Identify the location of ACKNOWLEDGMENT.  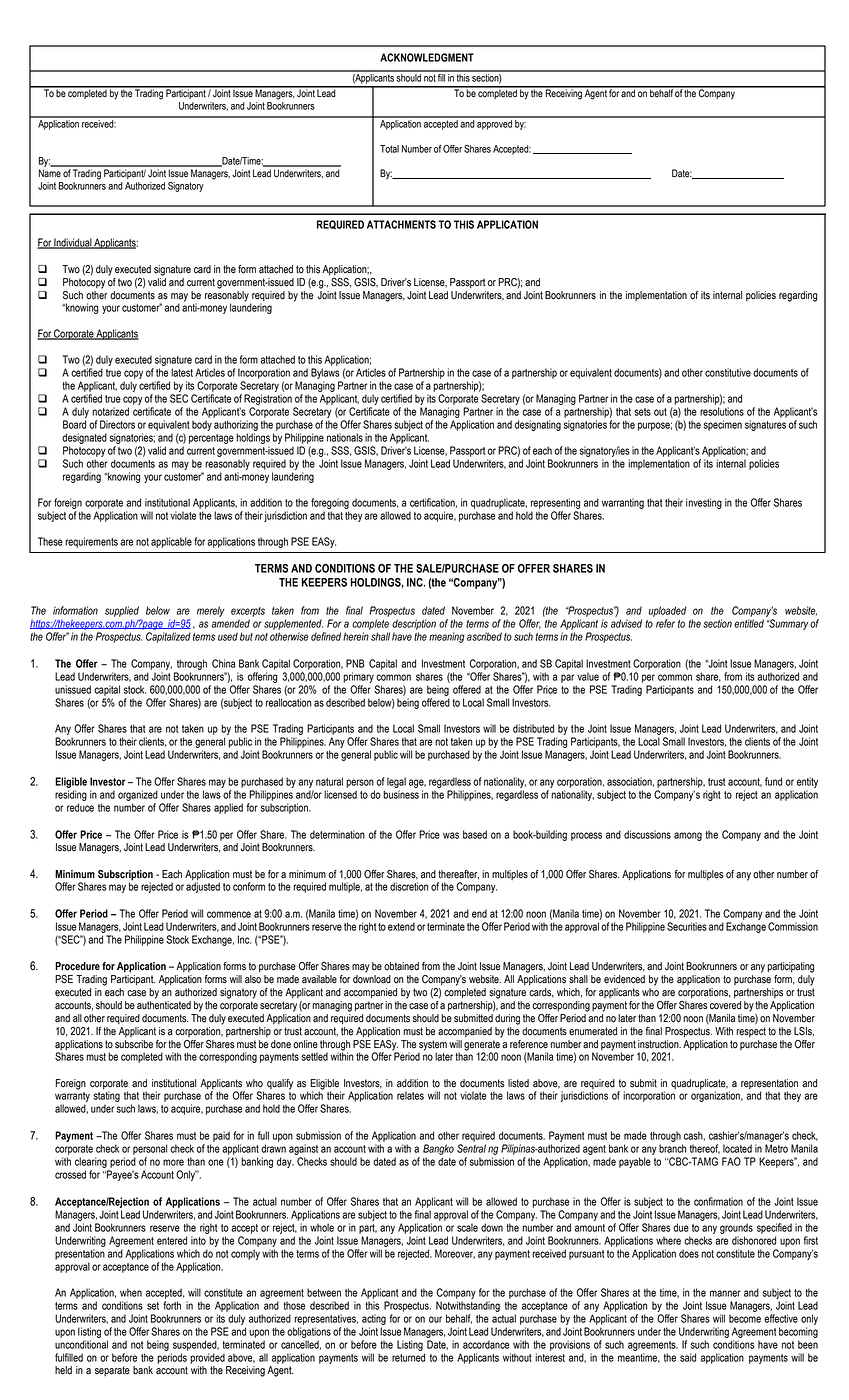
(427, 57).
